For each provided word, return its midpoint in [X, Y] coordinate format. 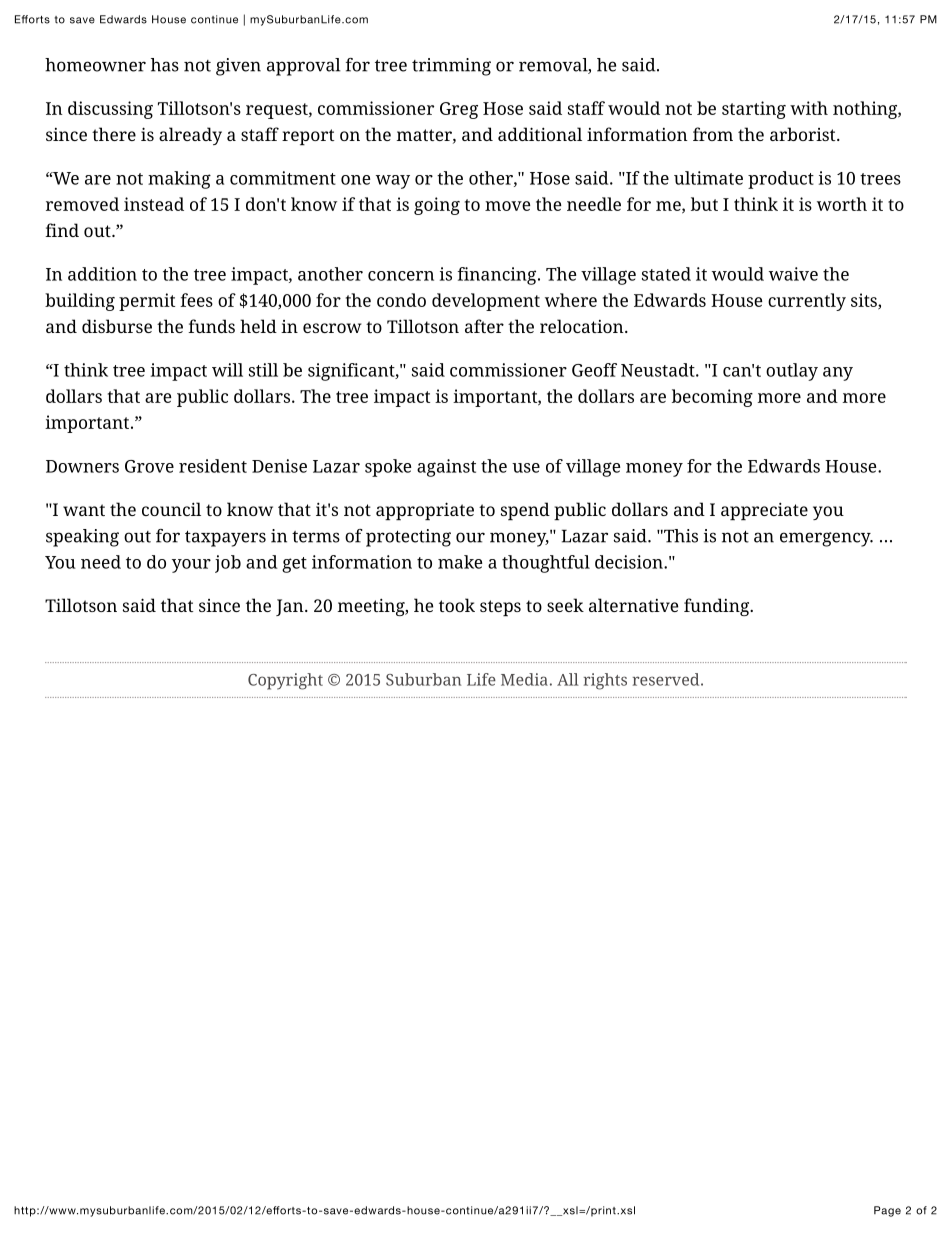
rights [605, 681]
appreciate [764, 511]
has [165, 65]
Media [524, 679]
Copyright [285, 681]
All [568, 679]
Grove [149, 466]
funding [718, 607]
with [809, 108]
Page [887, 1211]
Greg [459, 110]
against [446, 468]
